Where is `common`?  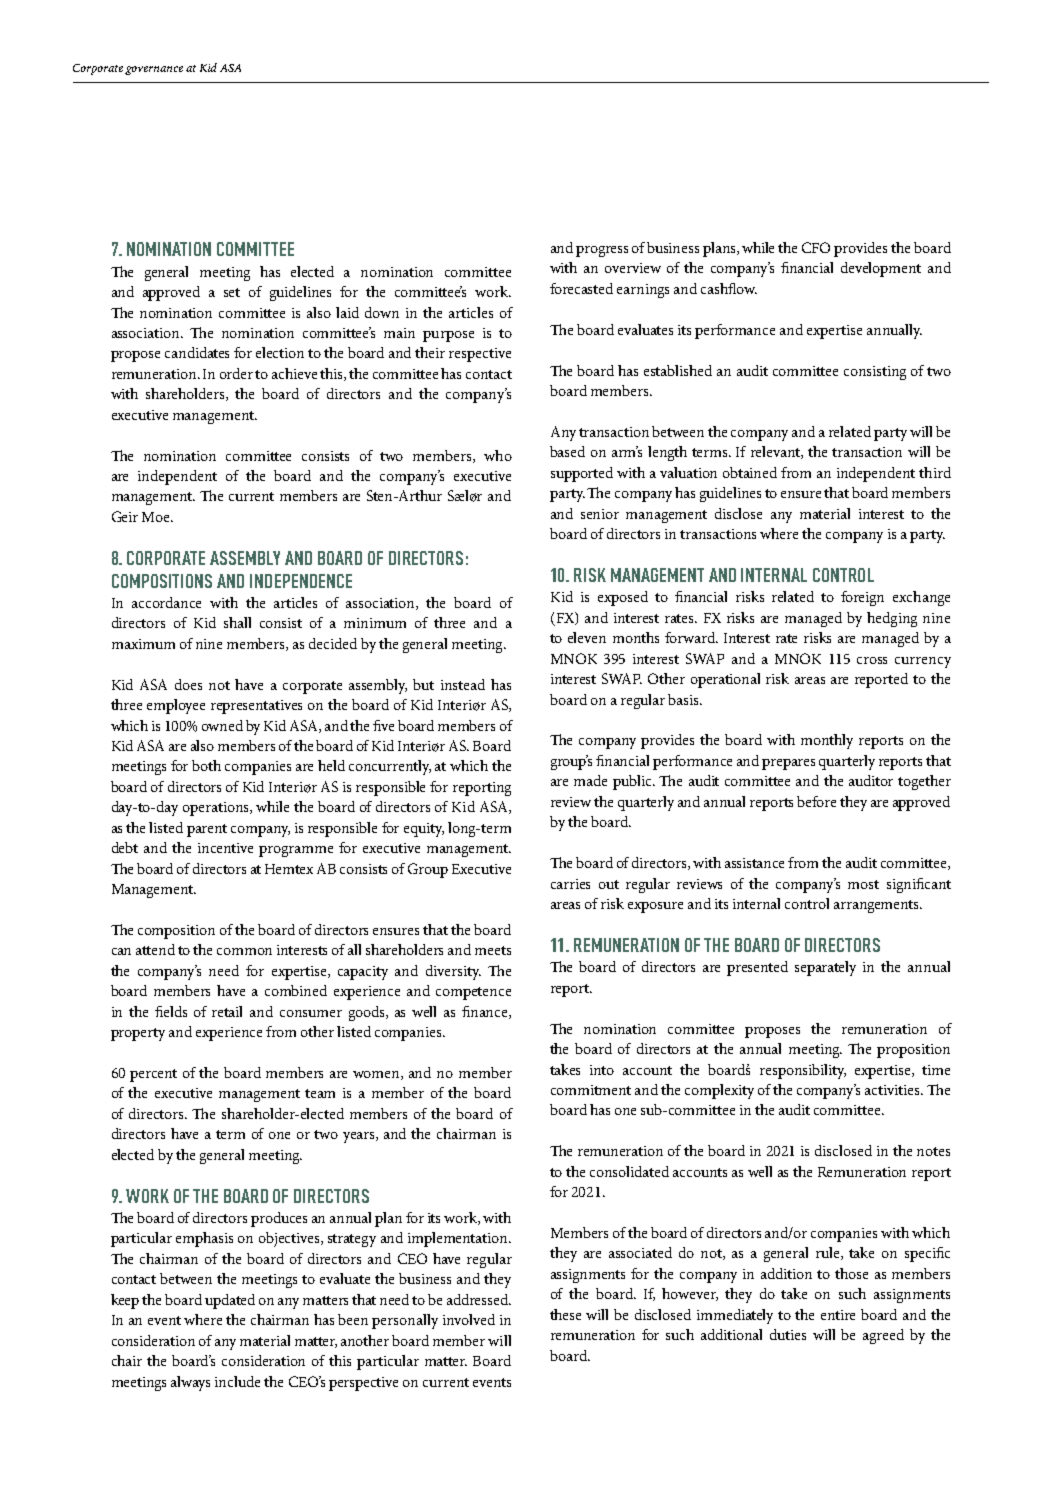
common is located at coordinates (244, 951).
